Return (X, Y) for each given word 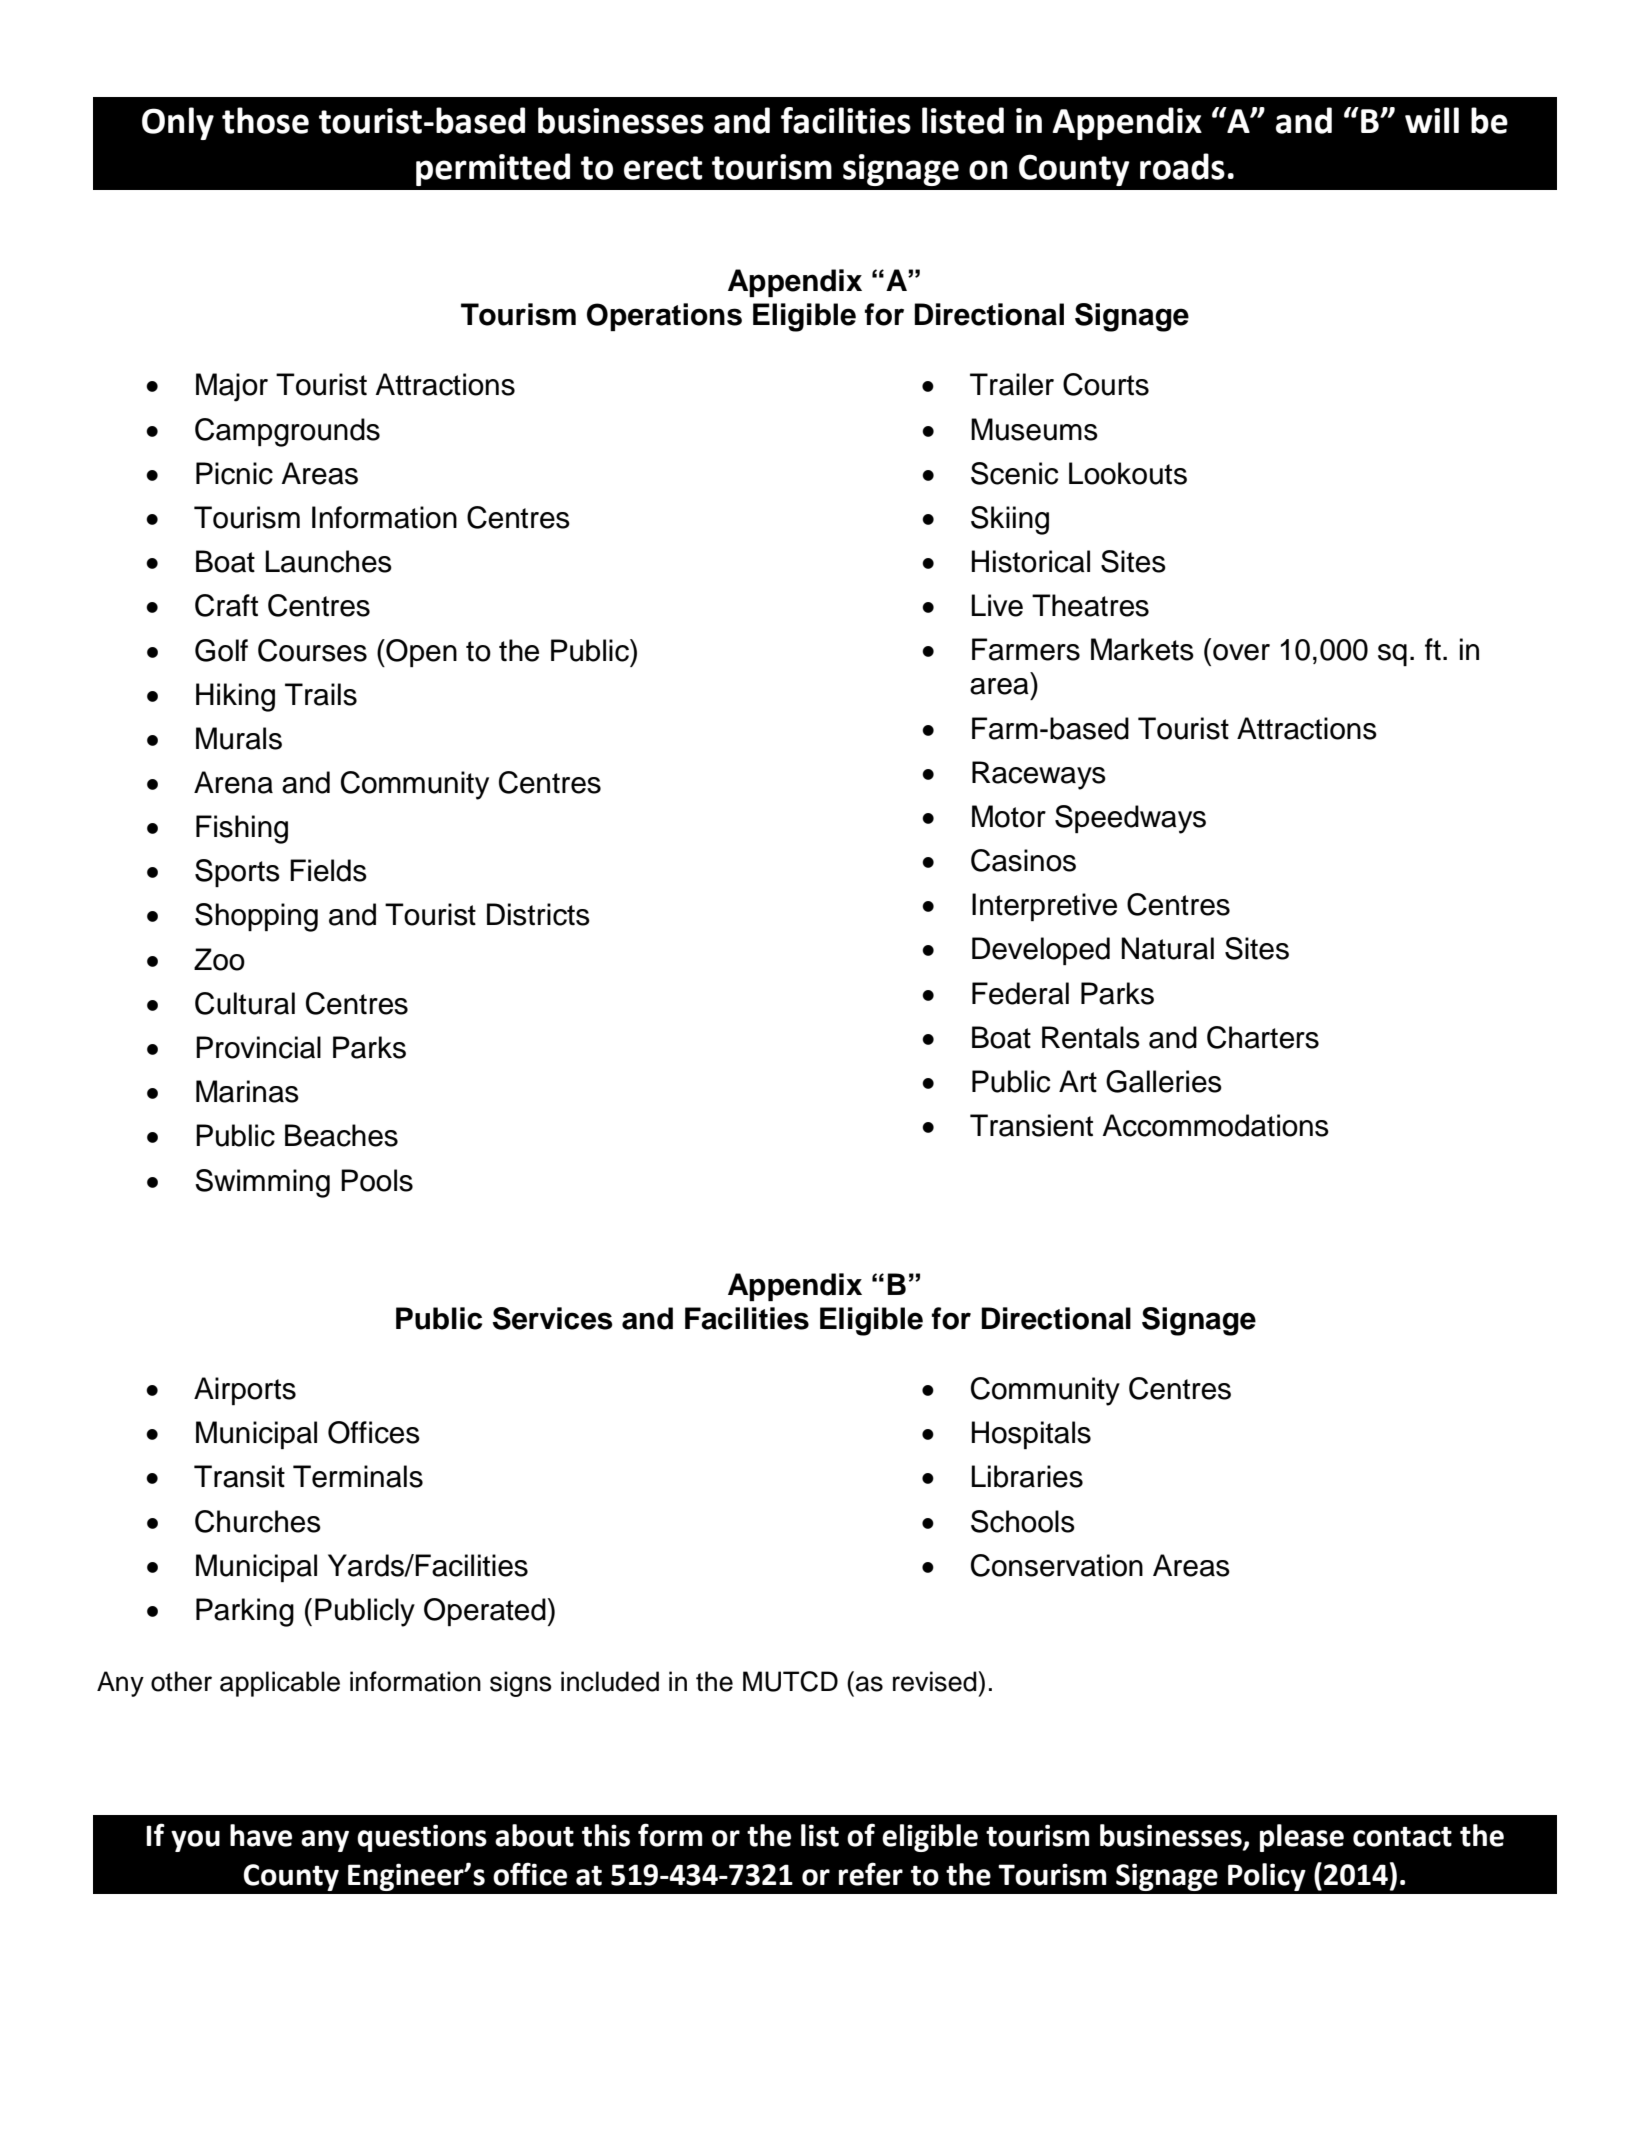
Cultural (245, 1003)
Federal (1020, 993)
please (1302, 1838)
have (261, 1835)
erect (663, 168)
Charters (1263, 1037)
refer (871, 1874)
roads (1182, 166)
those (265, 120)
